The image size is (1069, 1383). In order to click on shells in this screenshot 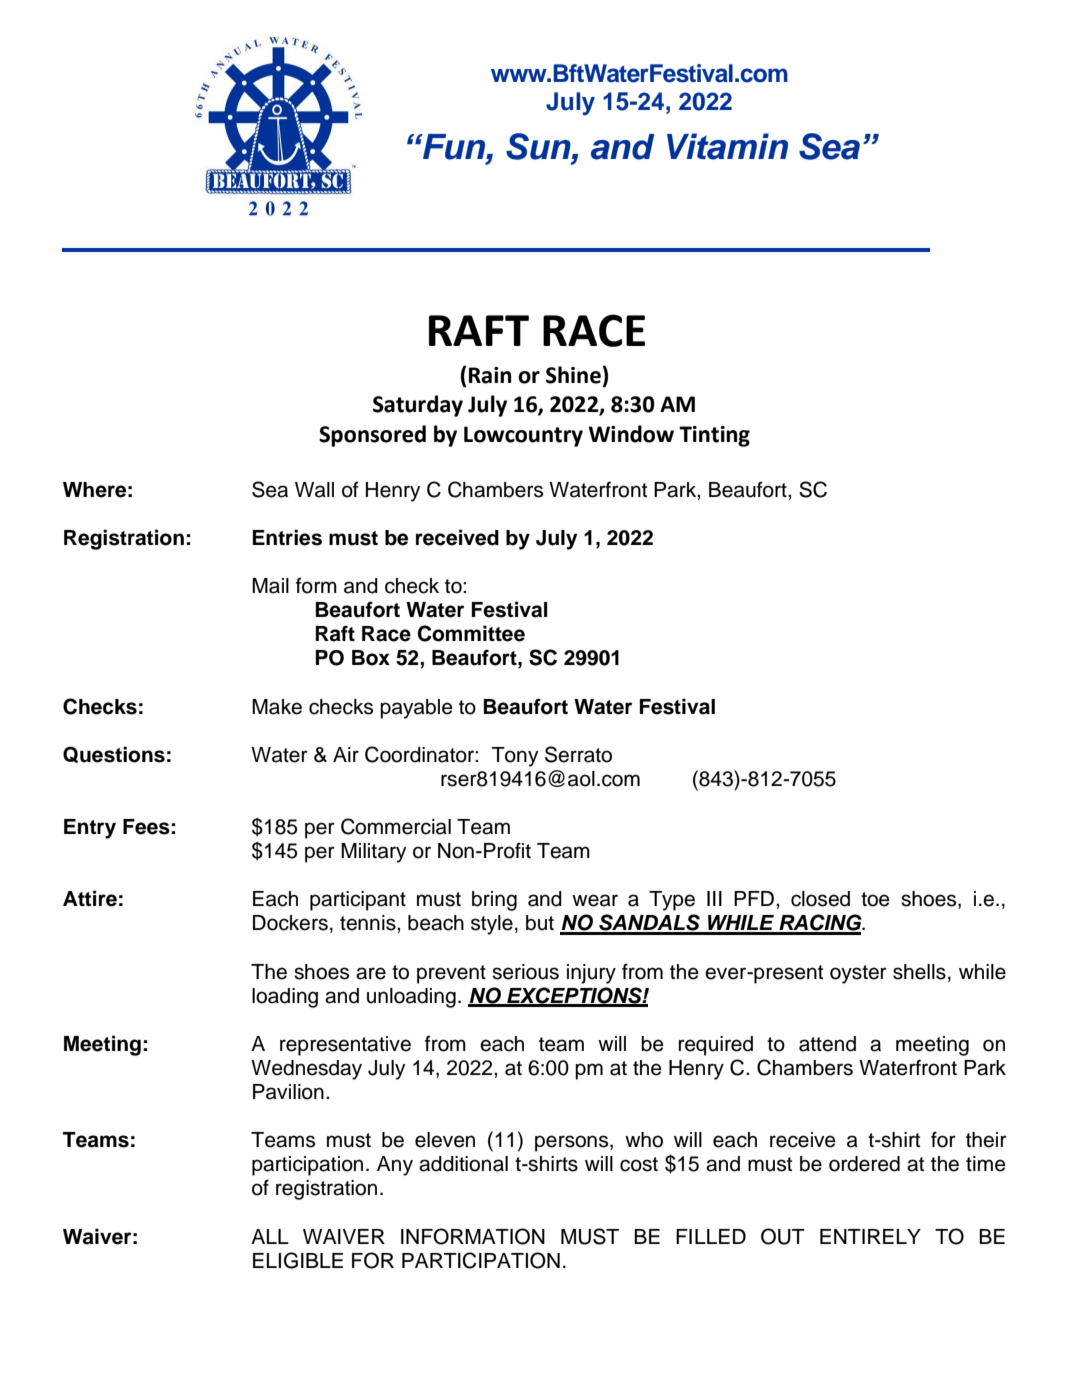, I will do `click(919, 972)`.
